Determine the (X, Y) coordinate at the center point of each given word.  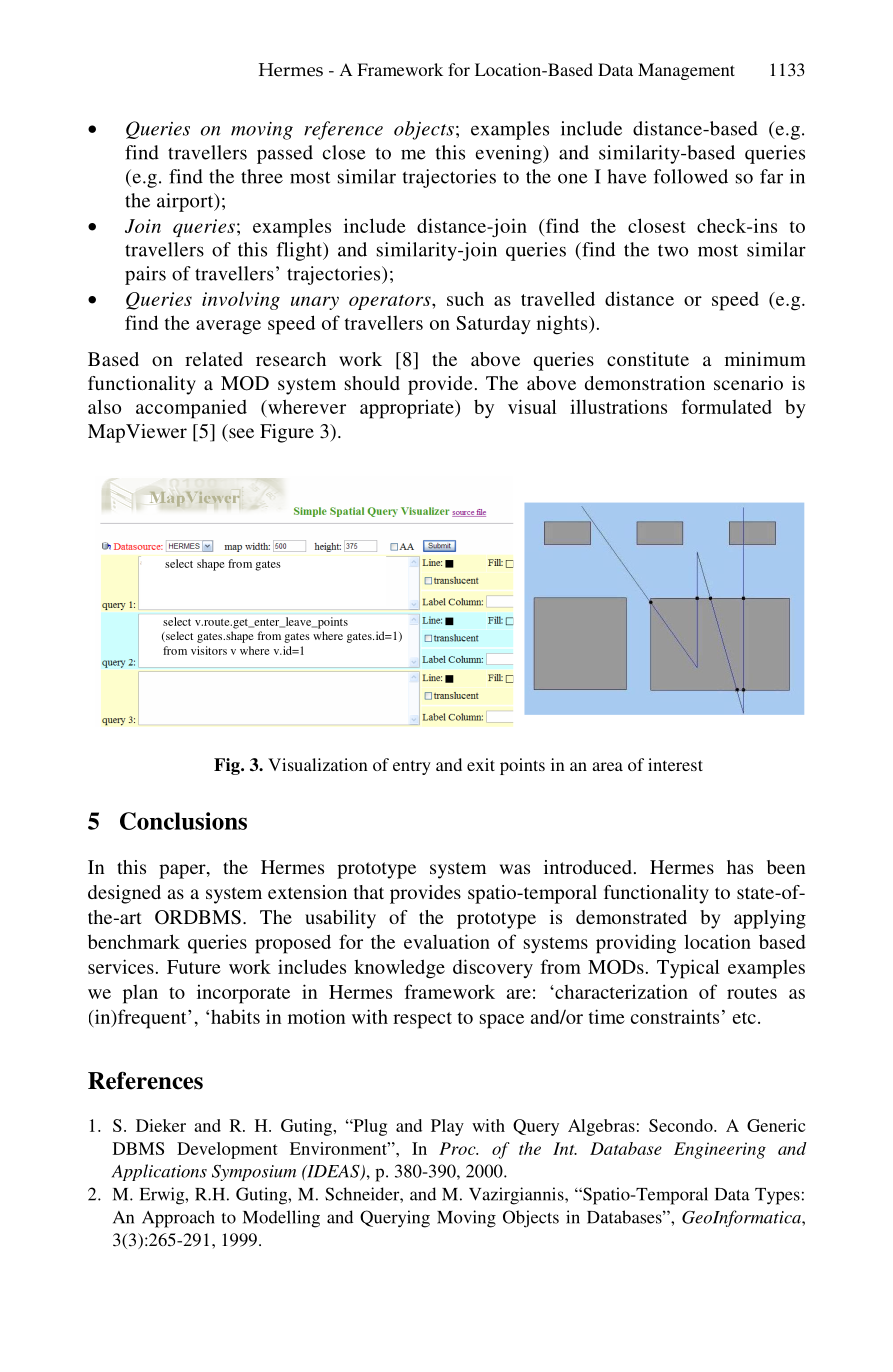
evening (510, 154)
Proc (458, 1148)
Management (686, 71)
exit (481, 764)
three (262, 176)
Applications (159, 1172)
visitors (209, 650)
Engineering (720, 1150)
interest (675, 764)
